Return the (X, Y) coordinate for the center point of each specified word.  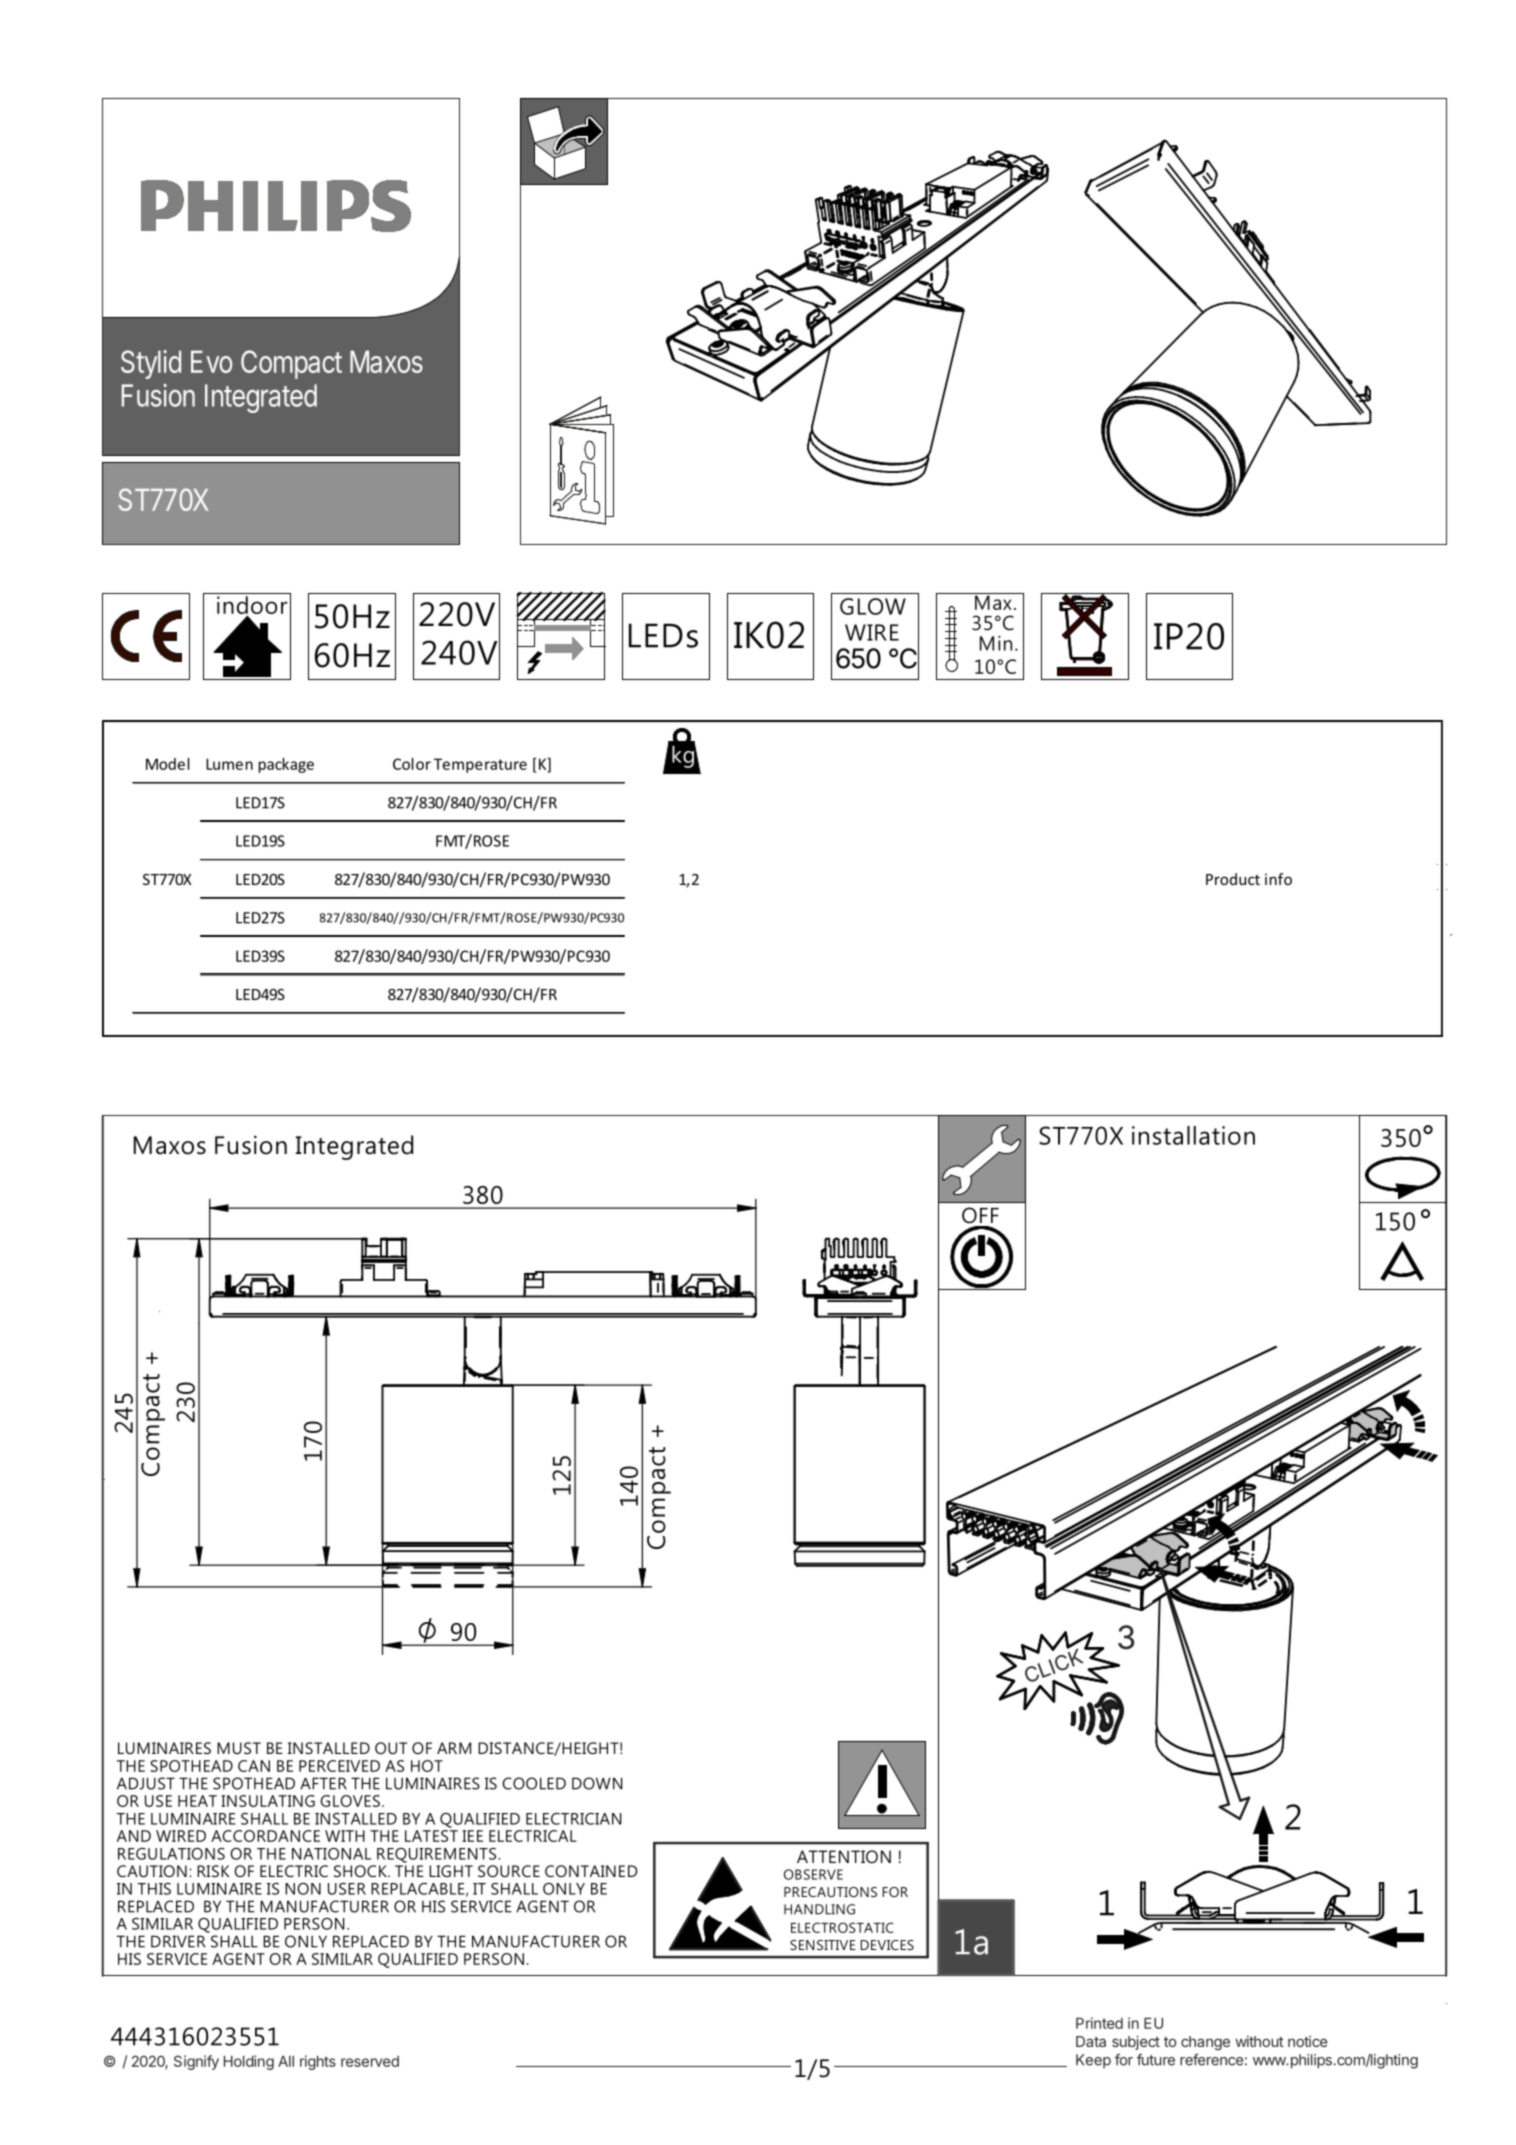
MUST (239, 1748)
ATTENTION (844, 1856)
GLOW (873, 606)
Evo (211, 361)
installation (1193, 1135)
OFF (980, 1215)
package (286, 765)
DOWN (597, 1783)
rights (318, 2062)
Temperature (480, 765)
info (1278, 879)
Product (1233, 879)
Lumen (229, 764)
